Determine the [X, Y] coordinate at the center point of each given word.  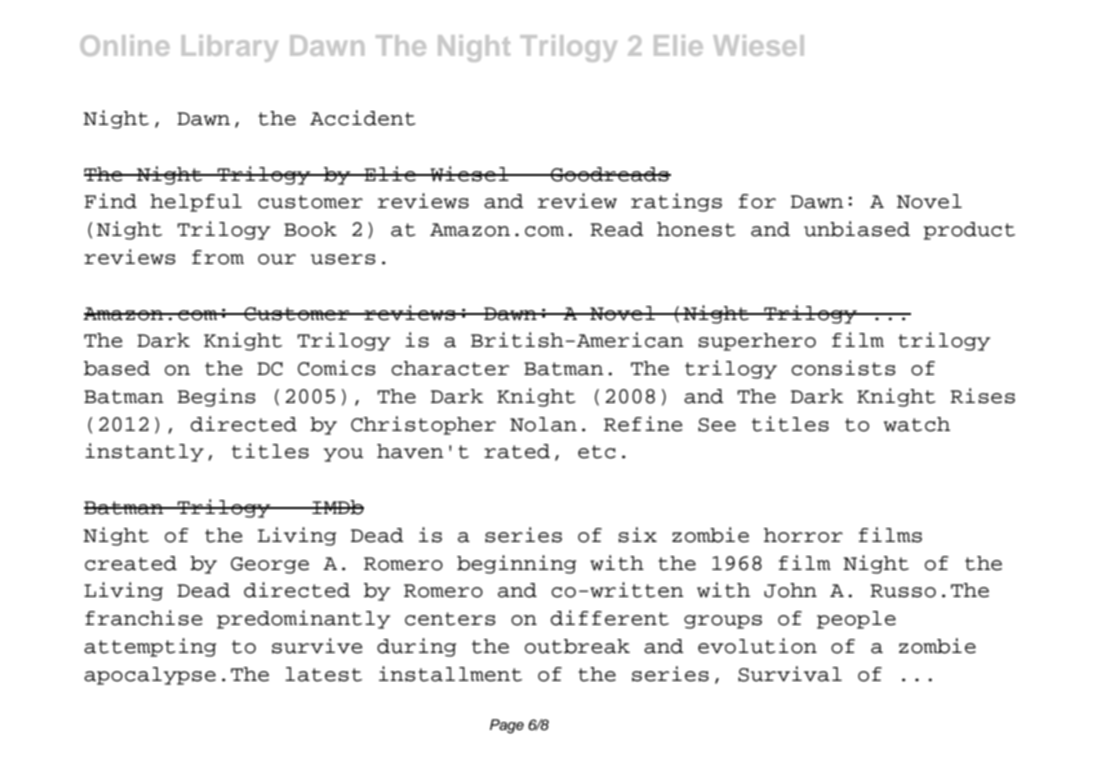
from [218, 257]
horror [803, 535]
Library [230, 48]
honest [696, 229]
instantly [144, 452]
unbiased [857, 229]
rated [517, 451]
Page [507, 726]
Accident [363, 118]
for [757, 201]
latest [323, 674]
